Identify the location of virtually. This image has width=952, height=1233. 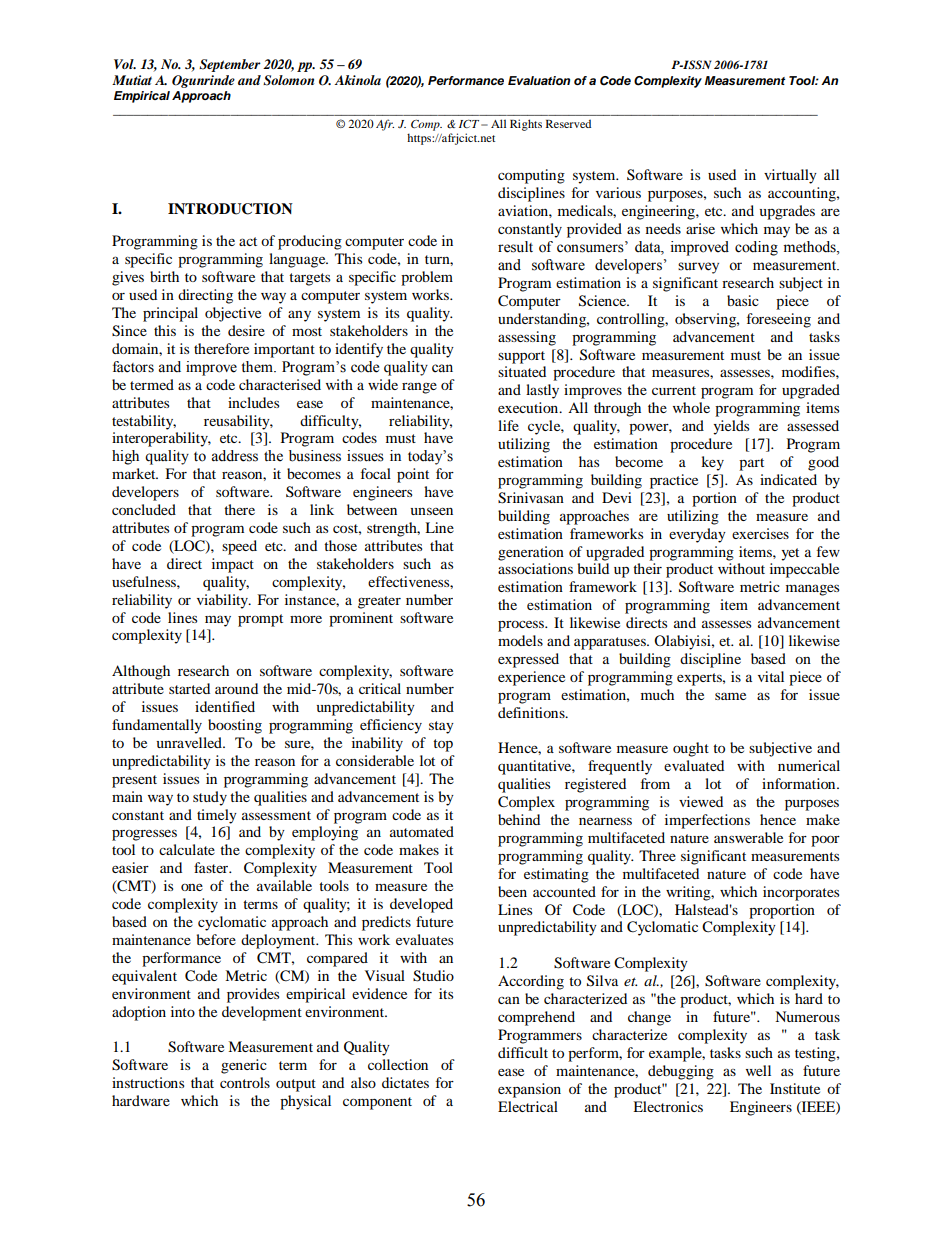
(790, 176).
